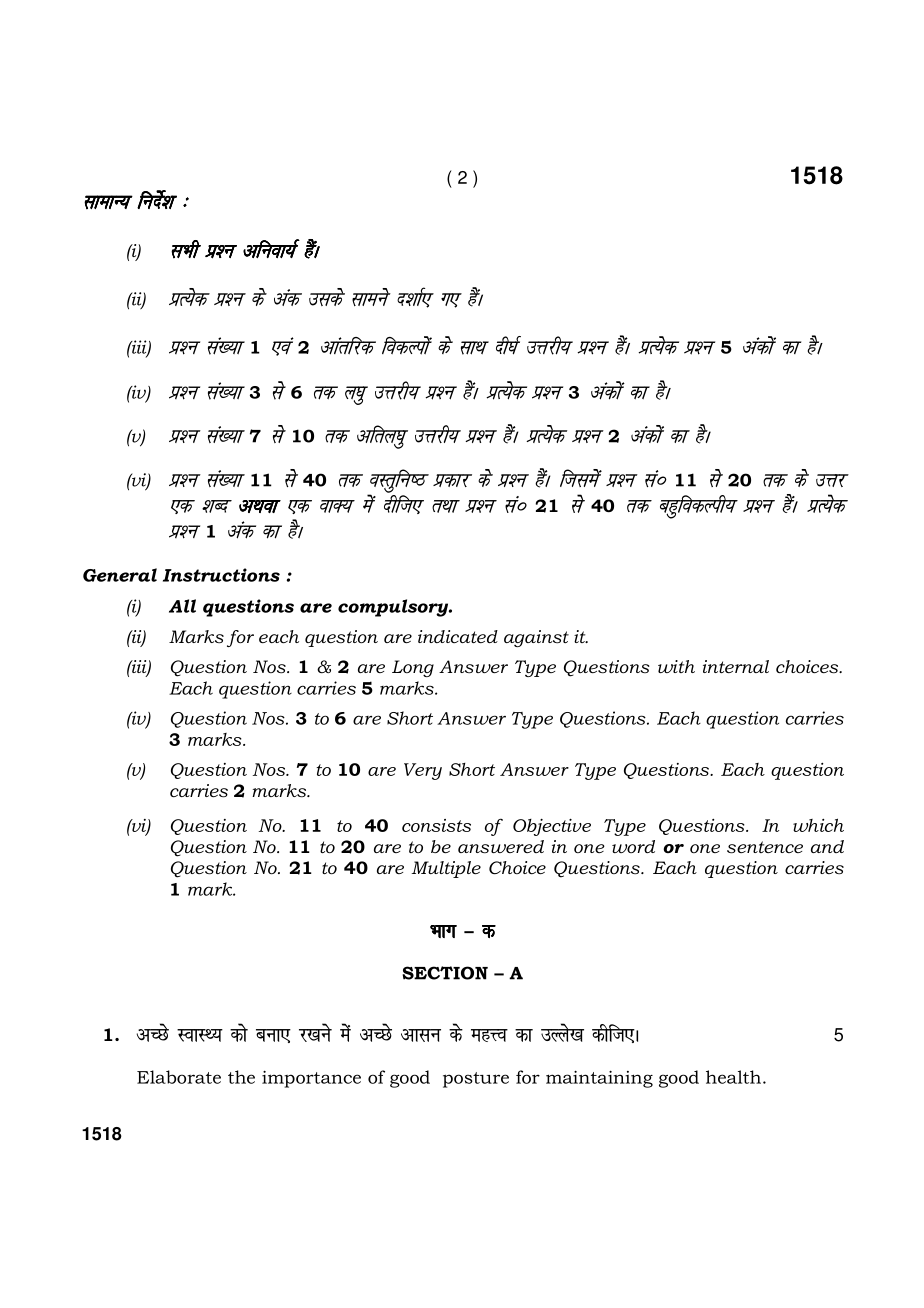  What do you see at coordinates (552, 827) in the screenshot?
I see `Objective` at bounding box center [552, 827].
